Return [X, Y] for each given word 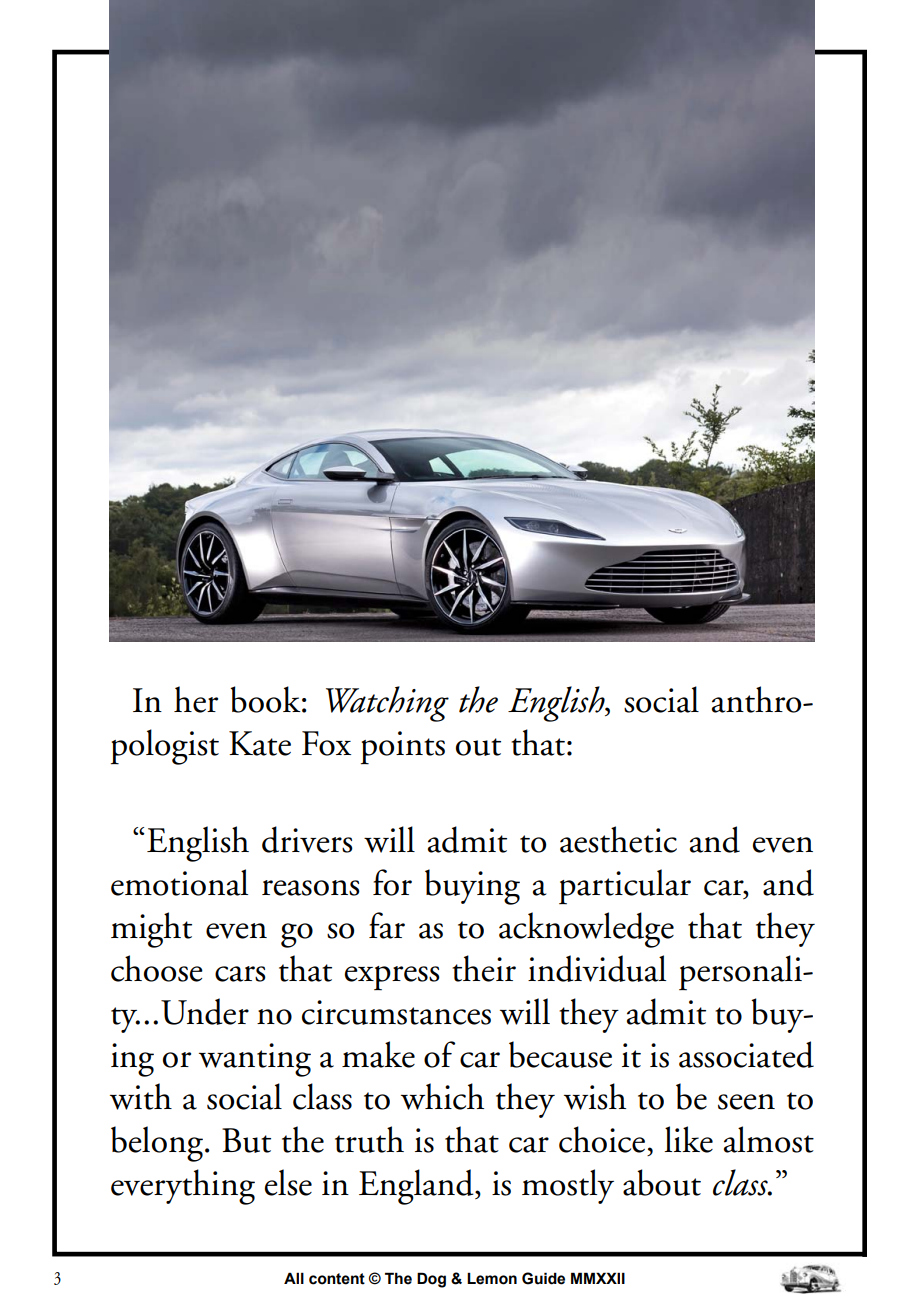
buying [472, 887]
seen [746, 1102]
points [403, 748]
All [294, 1278]
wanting [255, 1060]
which [442, 1096]
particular [625, 887]
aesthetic [618, 839]
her [196, 699]
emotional [179, 882]
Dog [431, 1280]
